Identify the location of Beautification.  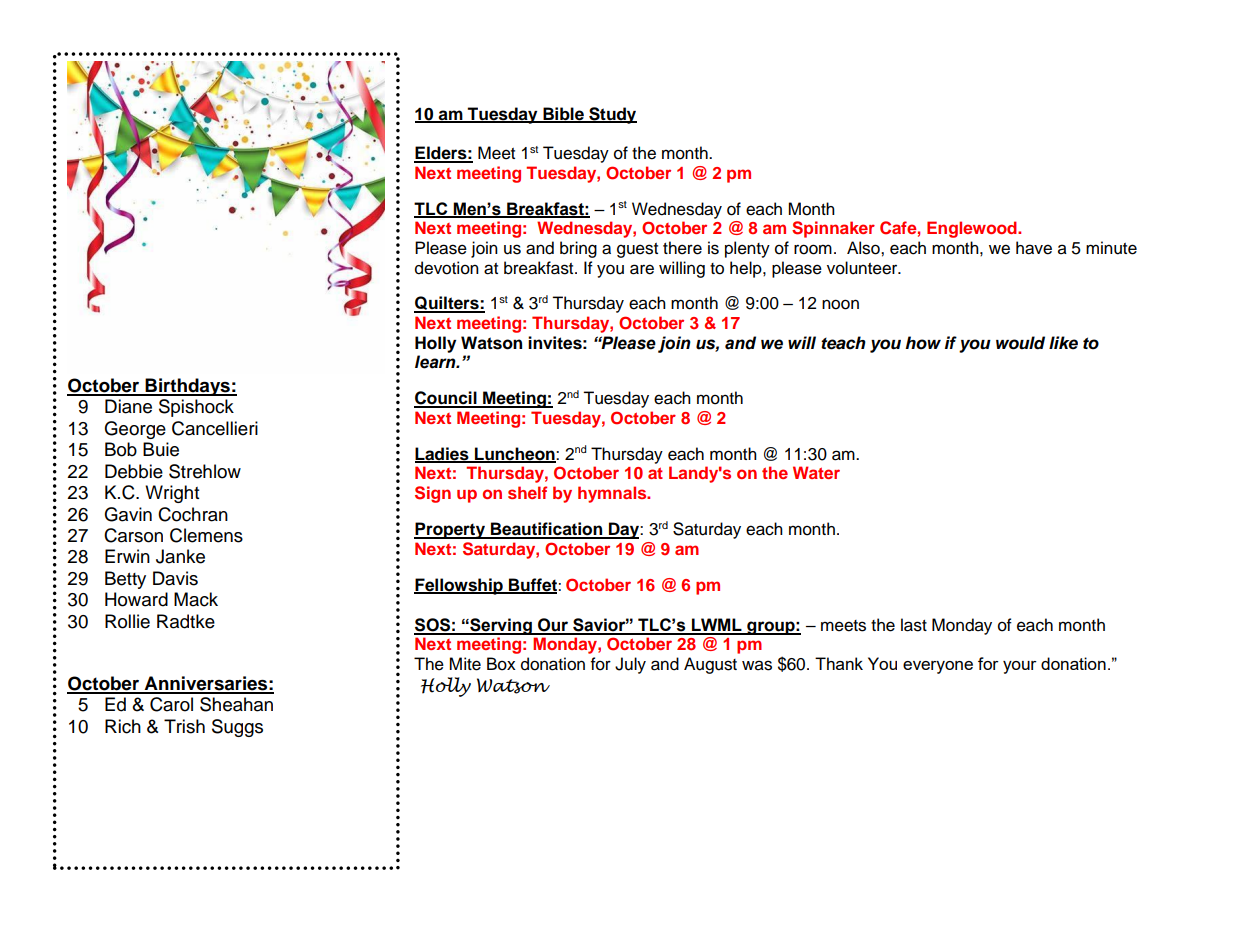
(547, 530).
